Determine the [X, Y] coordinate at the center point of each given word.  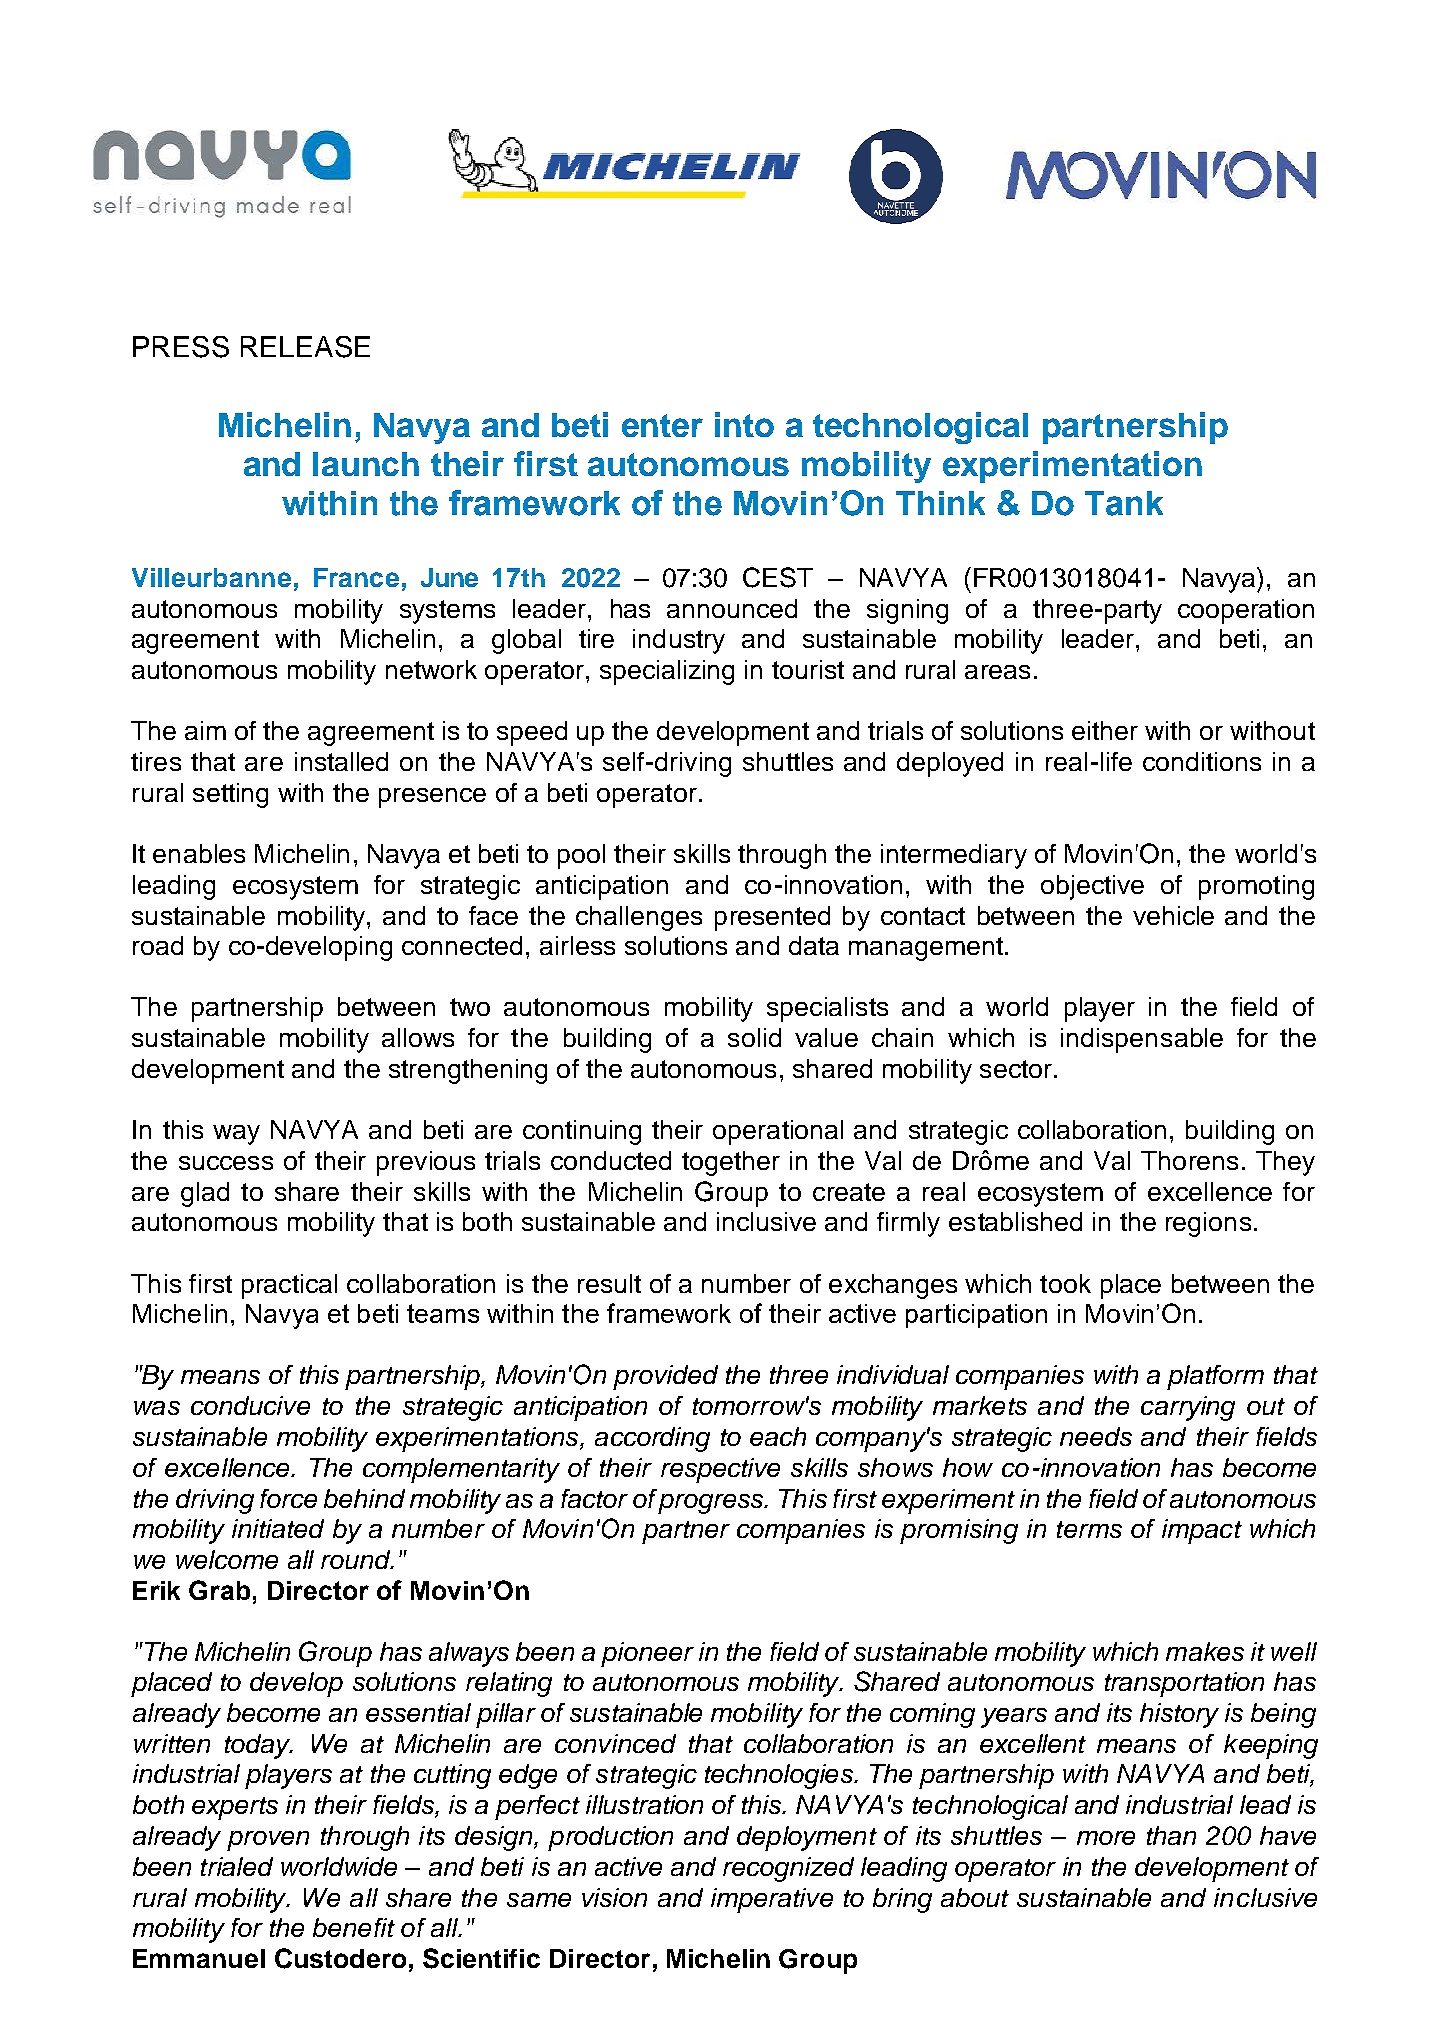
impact [1202, 1531]
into [744, 424]
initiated [278, 1528]
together [731, 1163]
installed [341, 761]
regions [1208, 1224]
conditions [1202, 761]
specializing [667, 672]
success [226, 1163]
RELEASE [305, 347]
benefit [354, 1927]
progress [712, 1504]
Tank [1124, 503]
